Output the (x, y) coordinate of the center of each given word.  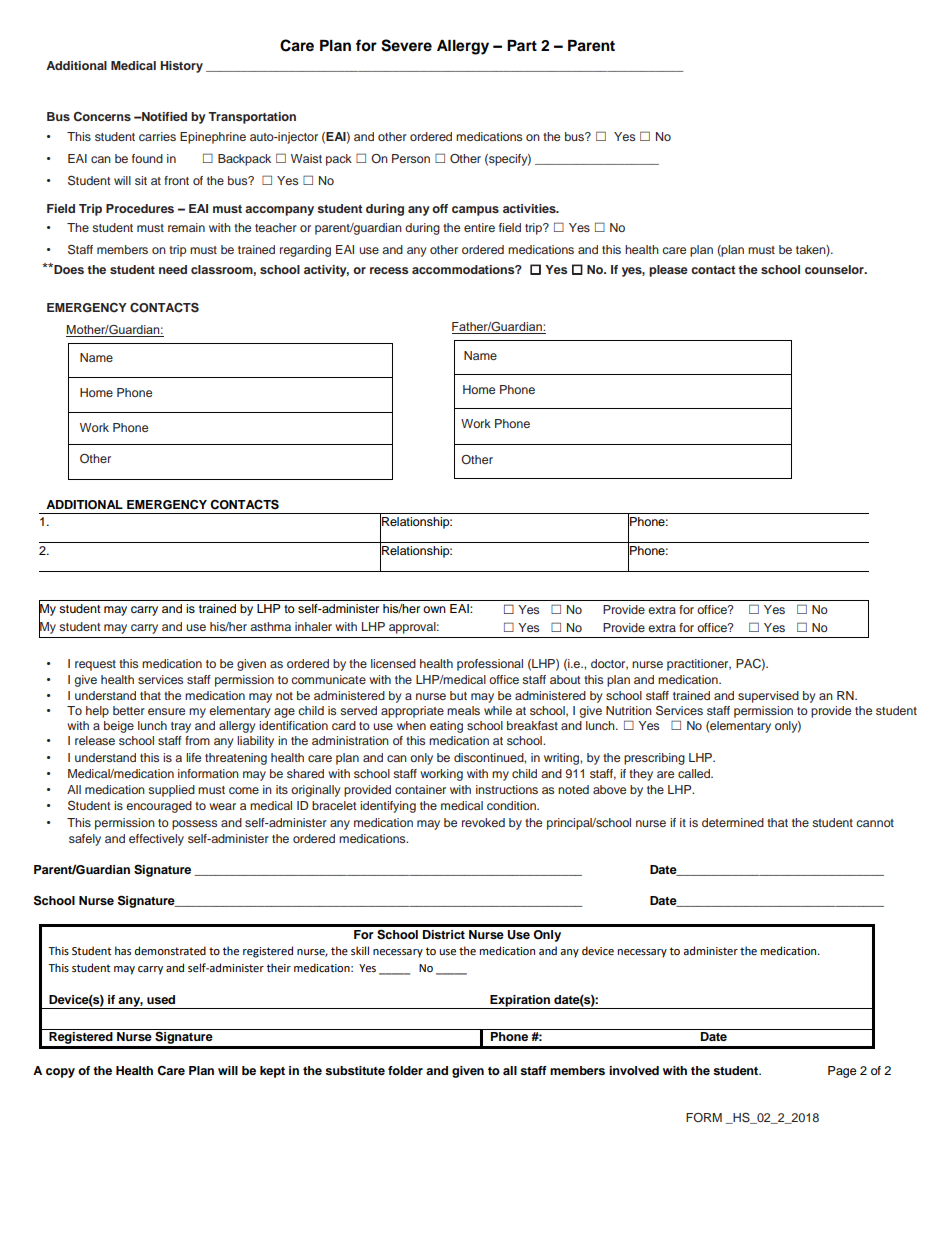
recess (389, 270)
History (181, 67)
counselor (835, 269)
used (161, 999)
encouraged (159, 807)
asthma (270, 626)
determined (733, 822)
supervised (768, 697)
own (434, 609)
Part (522, 45)
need (173, 269)
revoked (483, 822)
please (668, 271)
